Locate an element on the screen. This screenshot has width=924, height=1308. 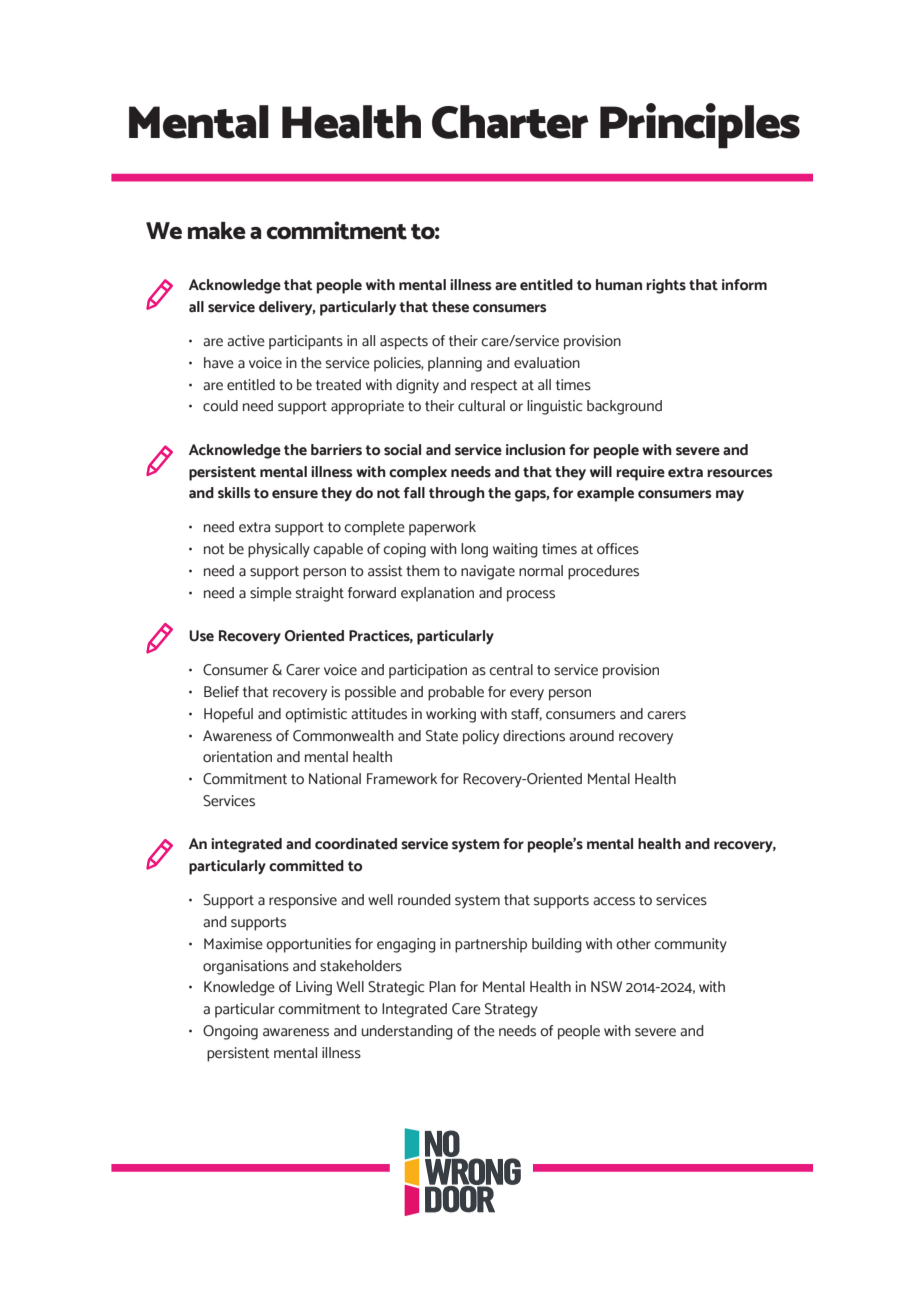
simple is located at coordinates (271, 594).
